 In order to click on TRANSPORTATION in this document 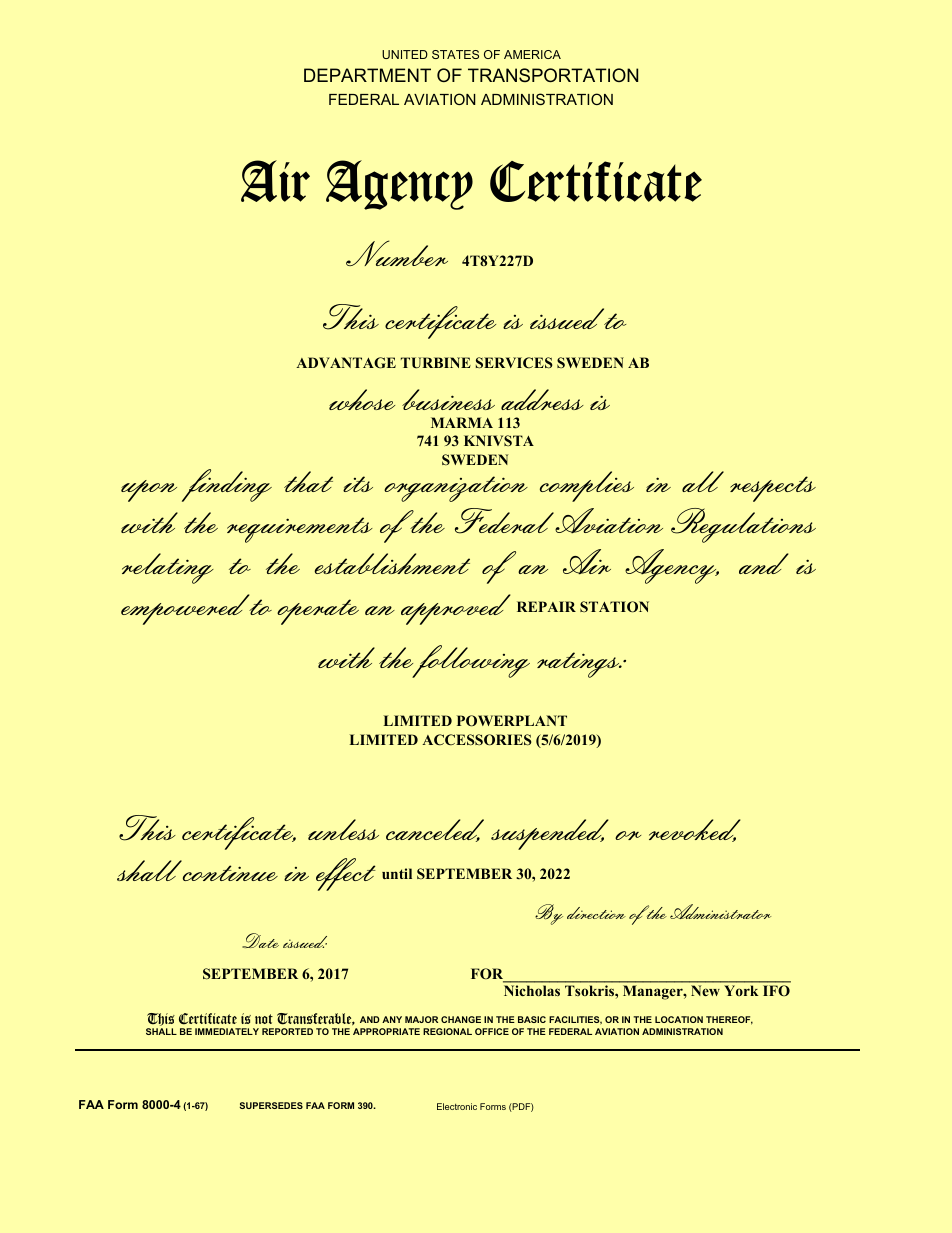, I will do `click(553, 75)`.
